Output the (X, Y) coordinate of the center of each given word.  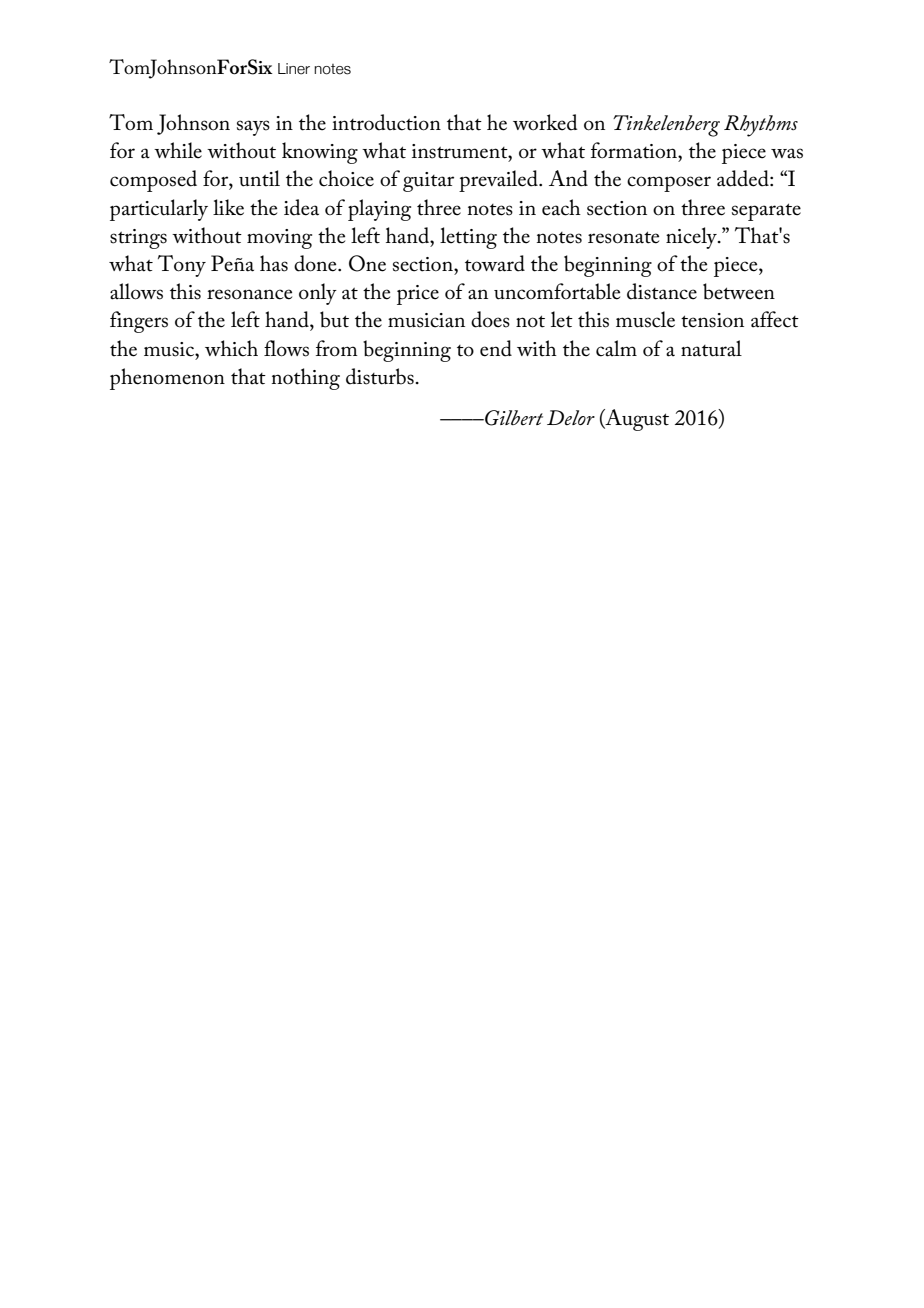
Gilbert (513, 418)
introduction (386, 122)
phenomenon (167, 379)
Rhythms (761, 126)
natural (711, 348)
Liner (294, 69)
